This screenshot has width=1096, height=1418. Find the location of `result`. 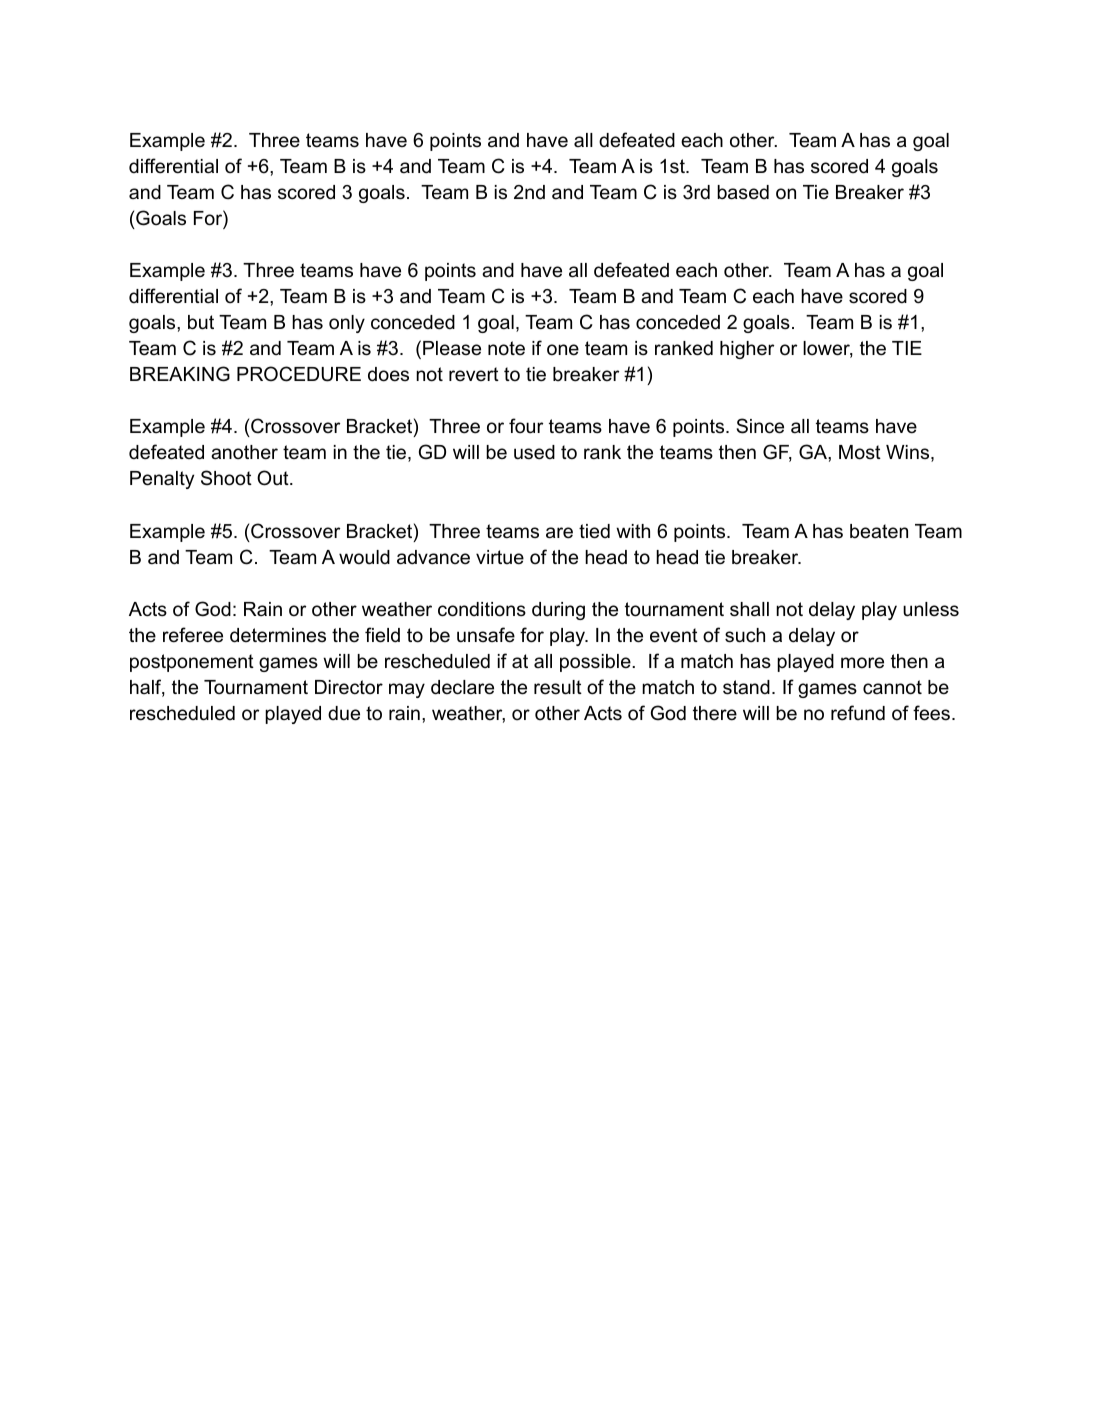

result is located at coordinates (558, 687).
